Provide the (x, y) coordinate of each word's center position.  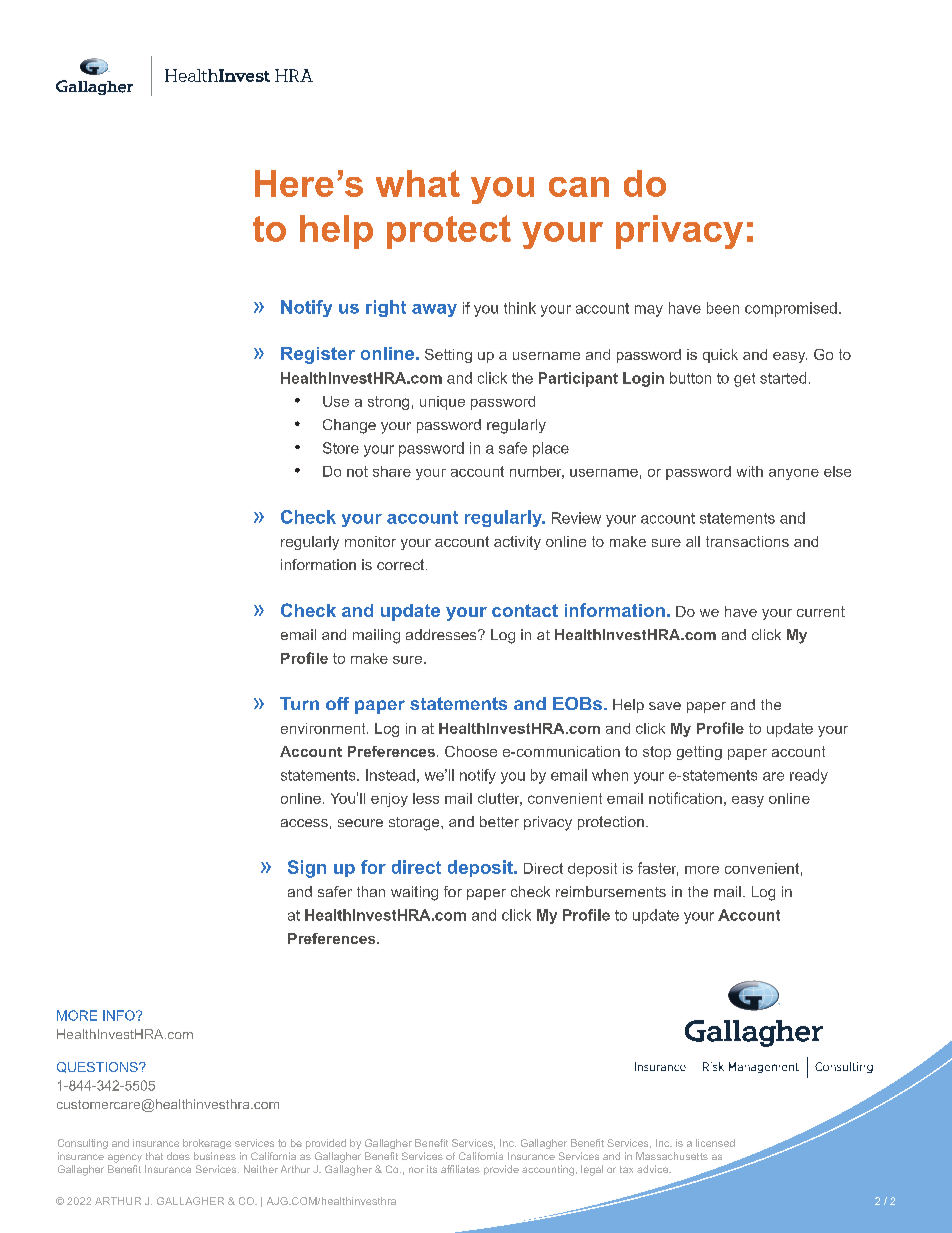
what (418, 183)
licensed (715, 1143)
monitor (370, 541)
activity (517, 543)
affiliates (460, 1169)
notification (685, 798)
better (499, 821)
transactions (747, 541)
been (723, 308)
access (304, 823)
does (178, 1156)
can (579, 187)
